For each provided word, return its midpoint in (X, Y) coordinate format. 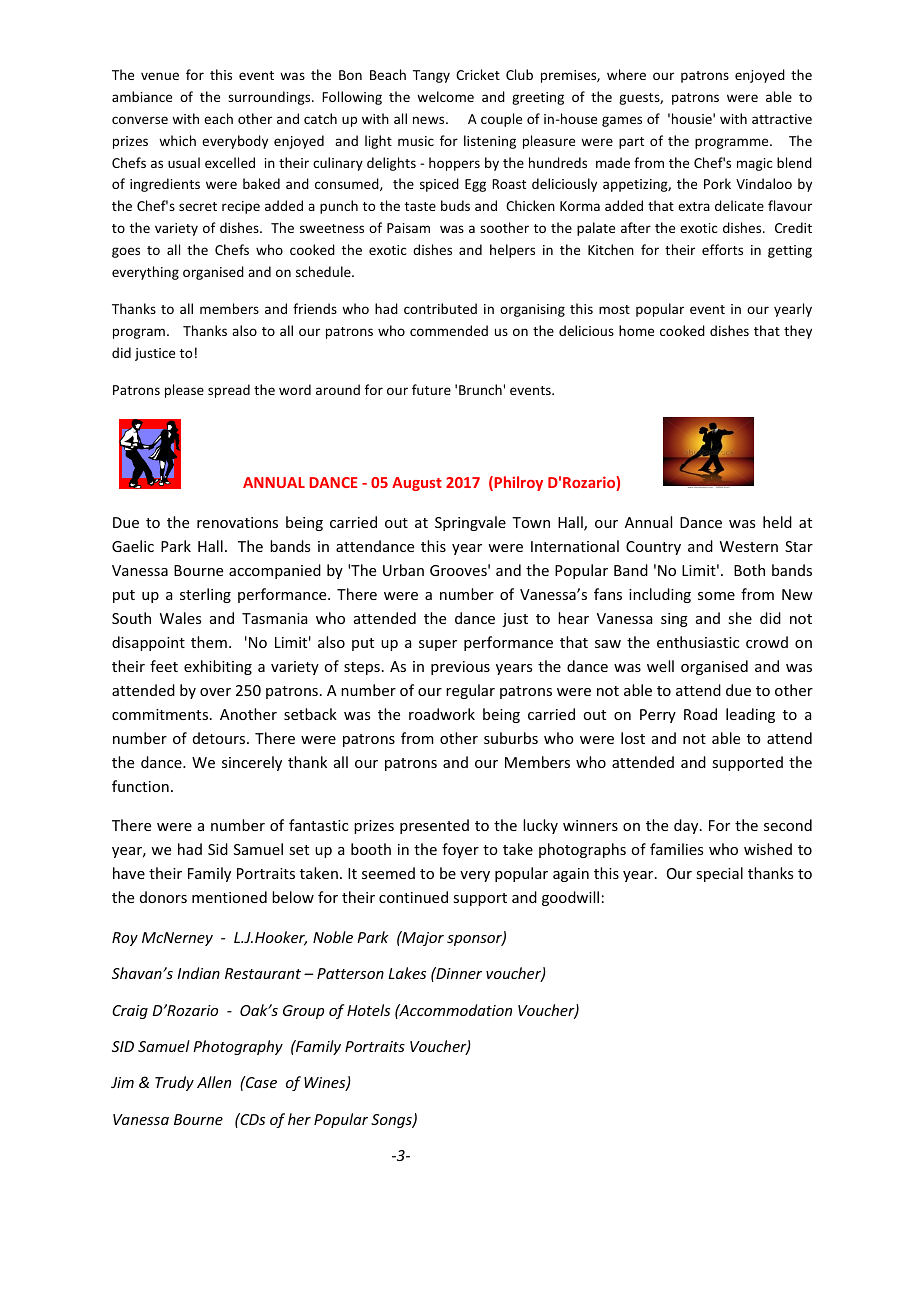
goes (126, 252)
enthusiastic (698, 642)
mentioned (229, 897)
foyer (460, 850)
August (417, 484)
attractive (782, 119)
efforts (722, 249)
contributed (440, 308)
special (719, 874)
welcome (445, 96)
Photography (238, 1047)
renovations (237, 522)
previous (460, 668)
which (177, 140)
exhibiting (218, 667)
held (777, 522)
